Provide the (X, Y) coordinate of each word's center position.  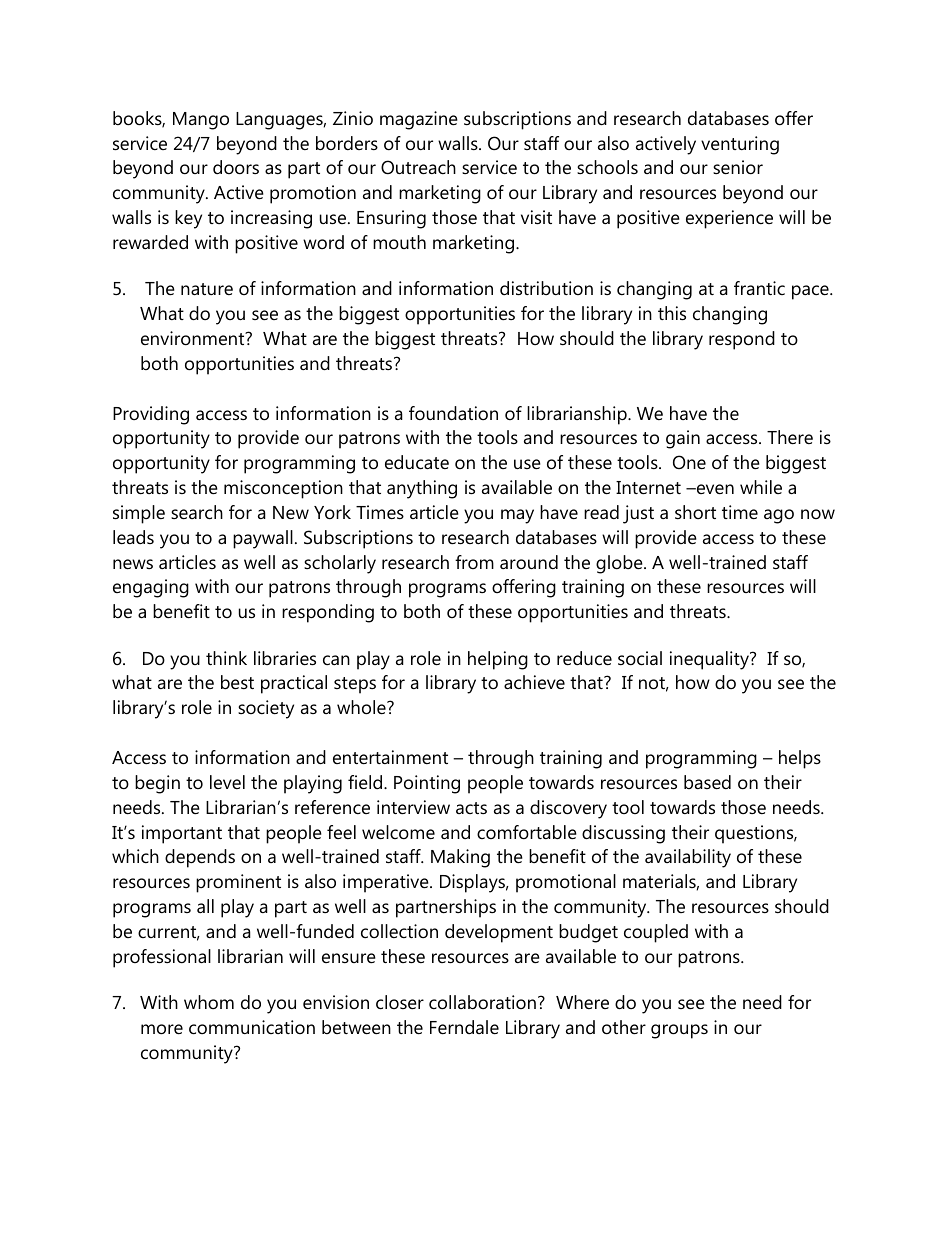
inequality (710, 660)
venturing (740, 145)
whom (209, 1002)
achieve (534, 682)
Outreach (418, 167)
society (266, 709)
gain (683, 439)
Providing (151, 415)
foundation (453, 413)
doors (236, 167)
